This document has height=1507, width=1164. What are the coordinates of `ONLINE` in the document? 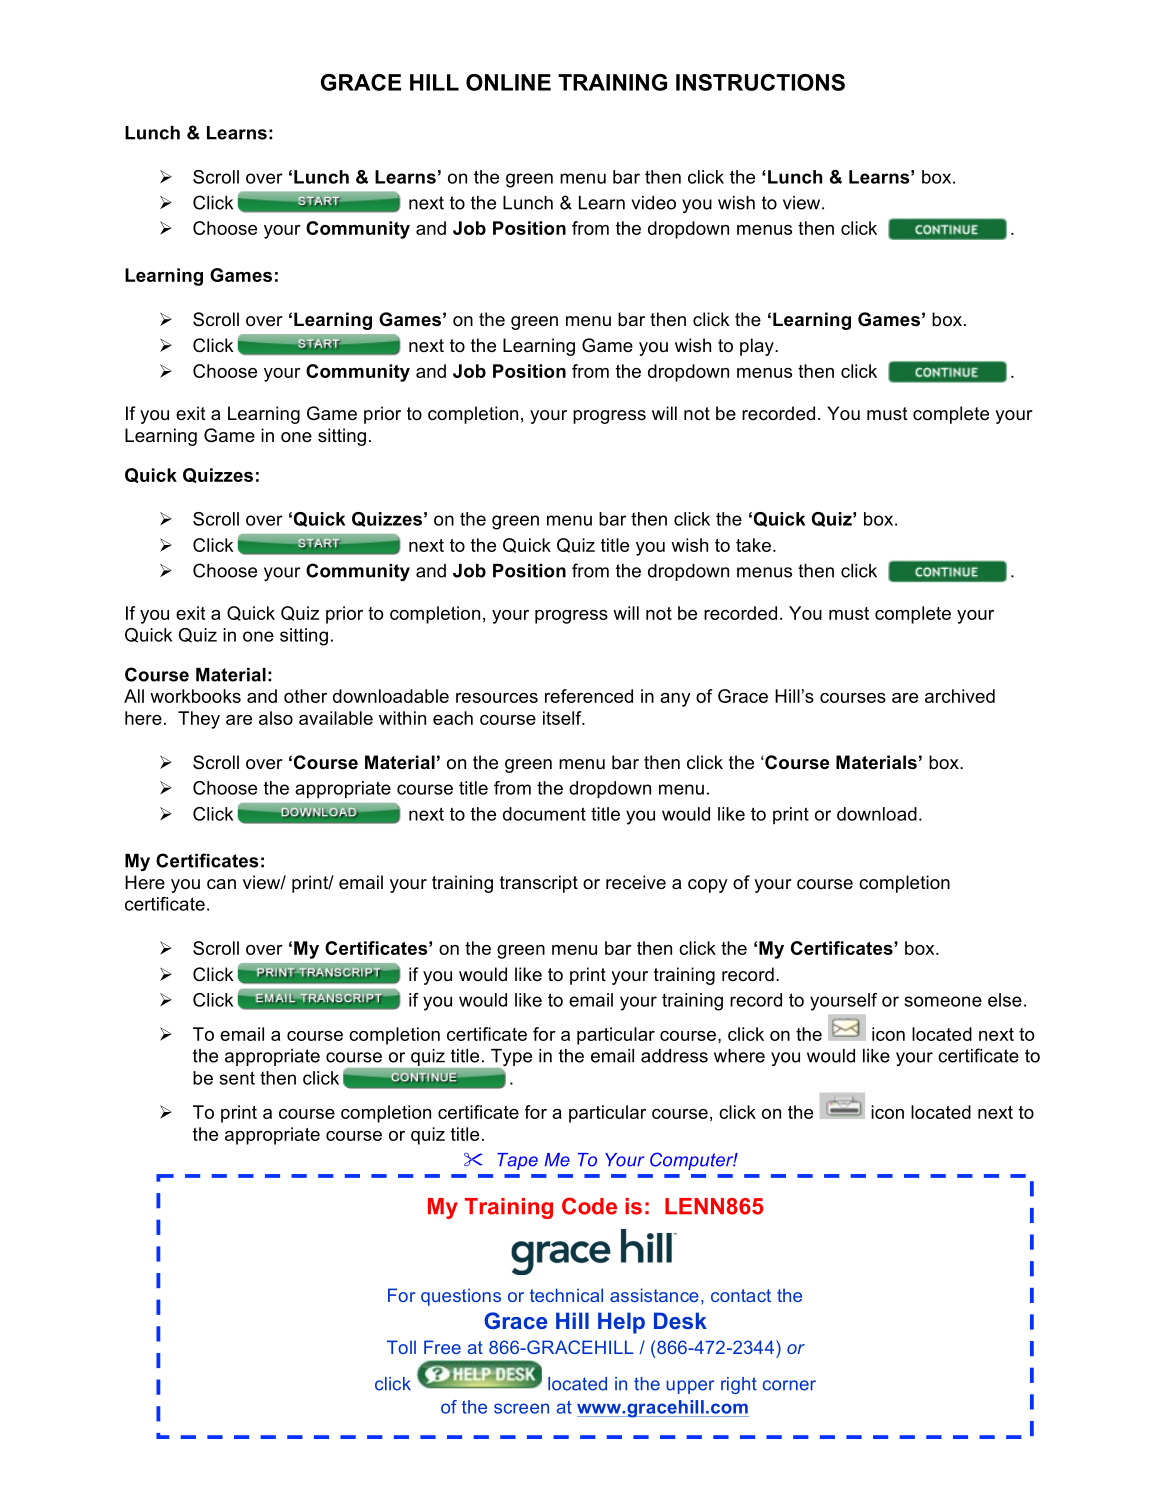 It's located at (508, 82).
